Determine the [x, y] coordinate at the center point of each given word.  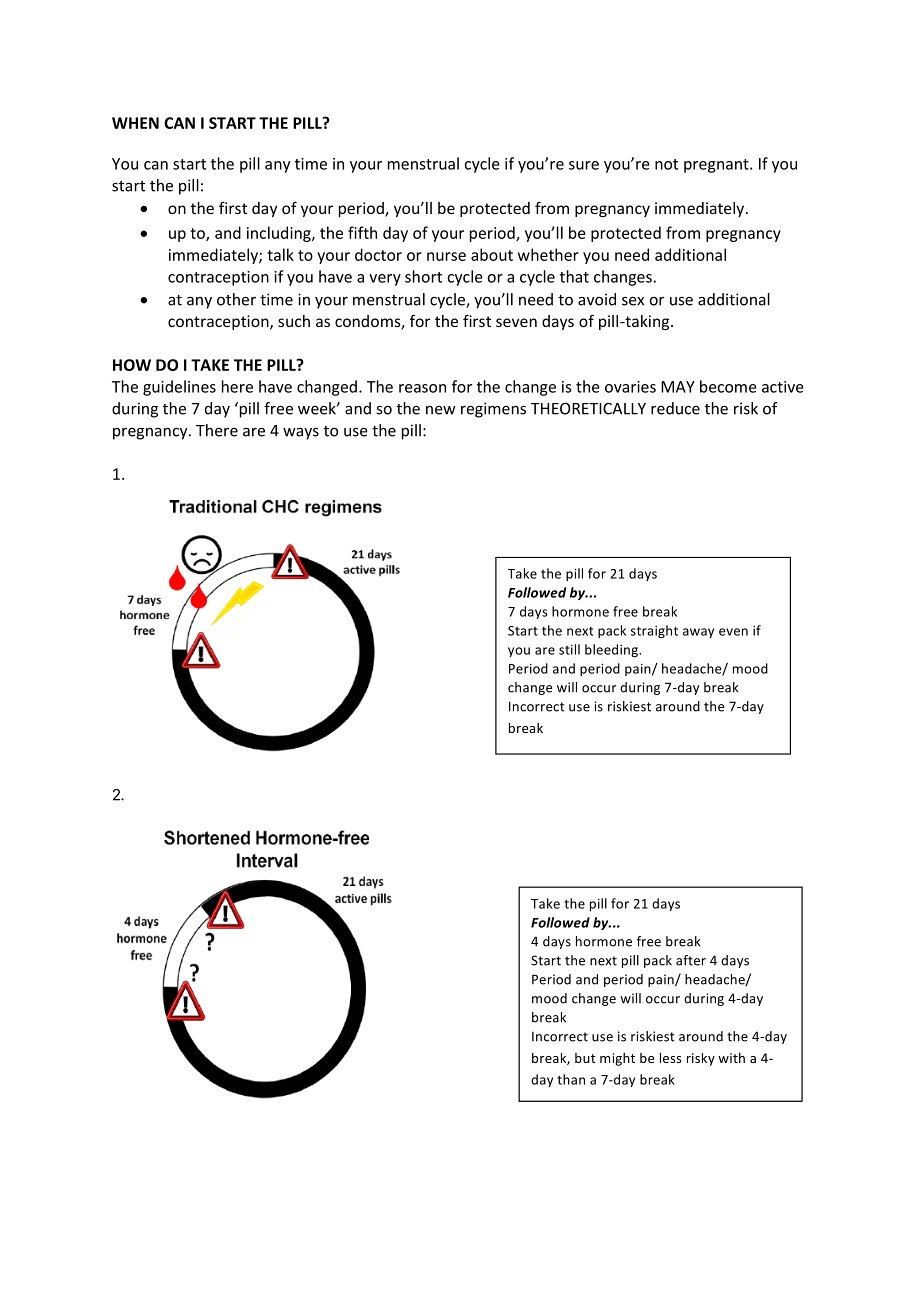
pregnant [717, 166]
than [571, 1079]
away [698, 633]
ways [301, 434]
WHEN [135, 123]
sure [584, 165]
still [569, 649]
